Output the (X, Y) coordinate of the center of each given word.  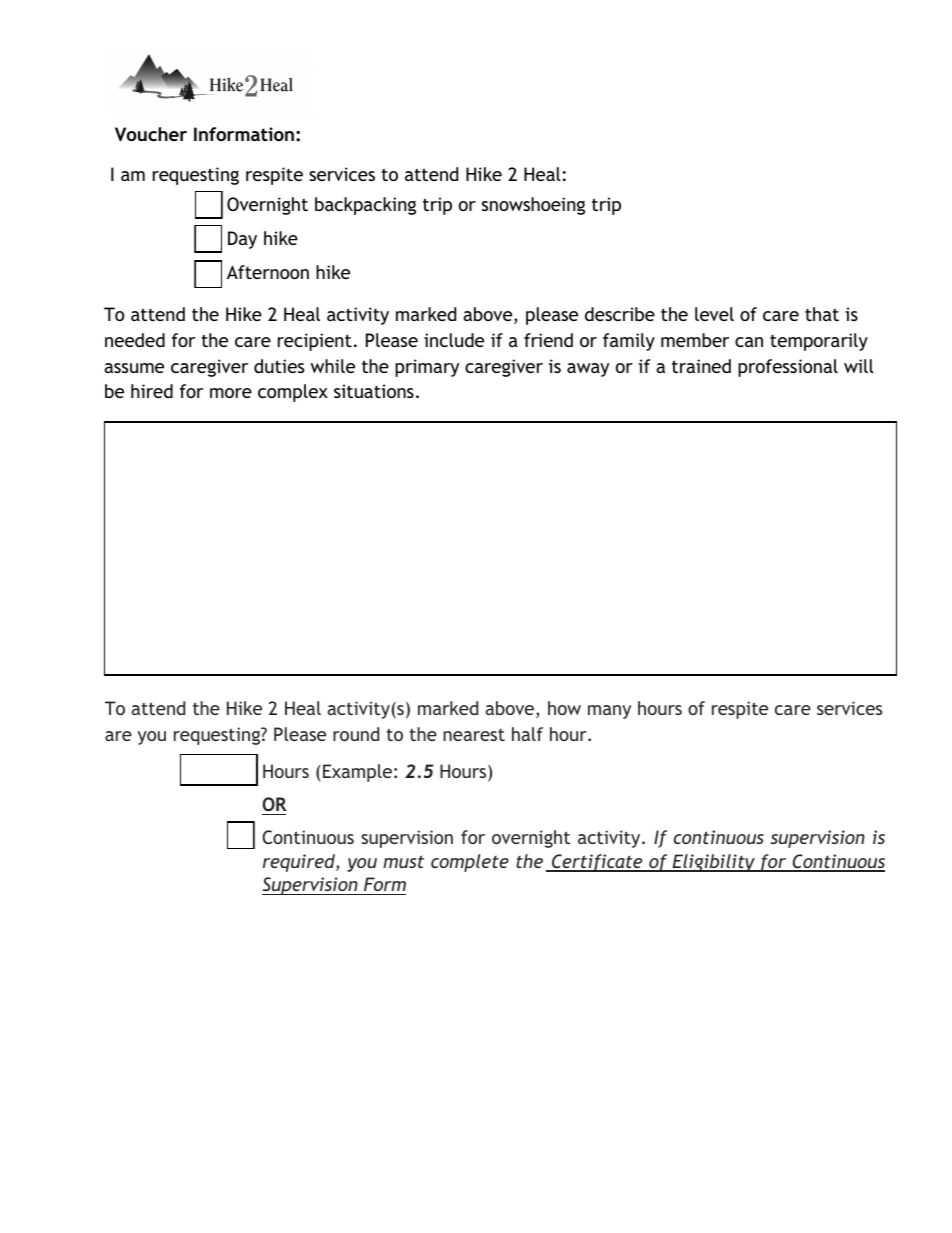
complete (470, 863)
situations (374, 391)
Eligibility (713, 863)
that (822, 314)
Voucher (151, 134)
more (231, 393)
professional (788, 368)
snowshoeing (533, 206)
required (300, 863)
